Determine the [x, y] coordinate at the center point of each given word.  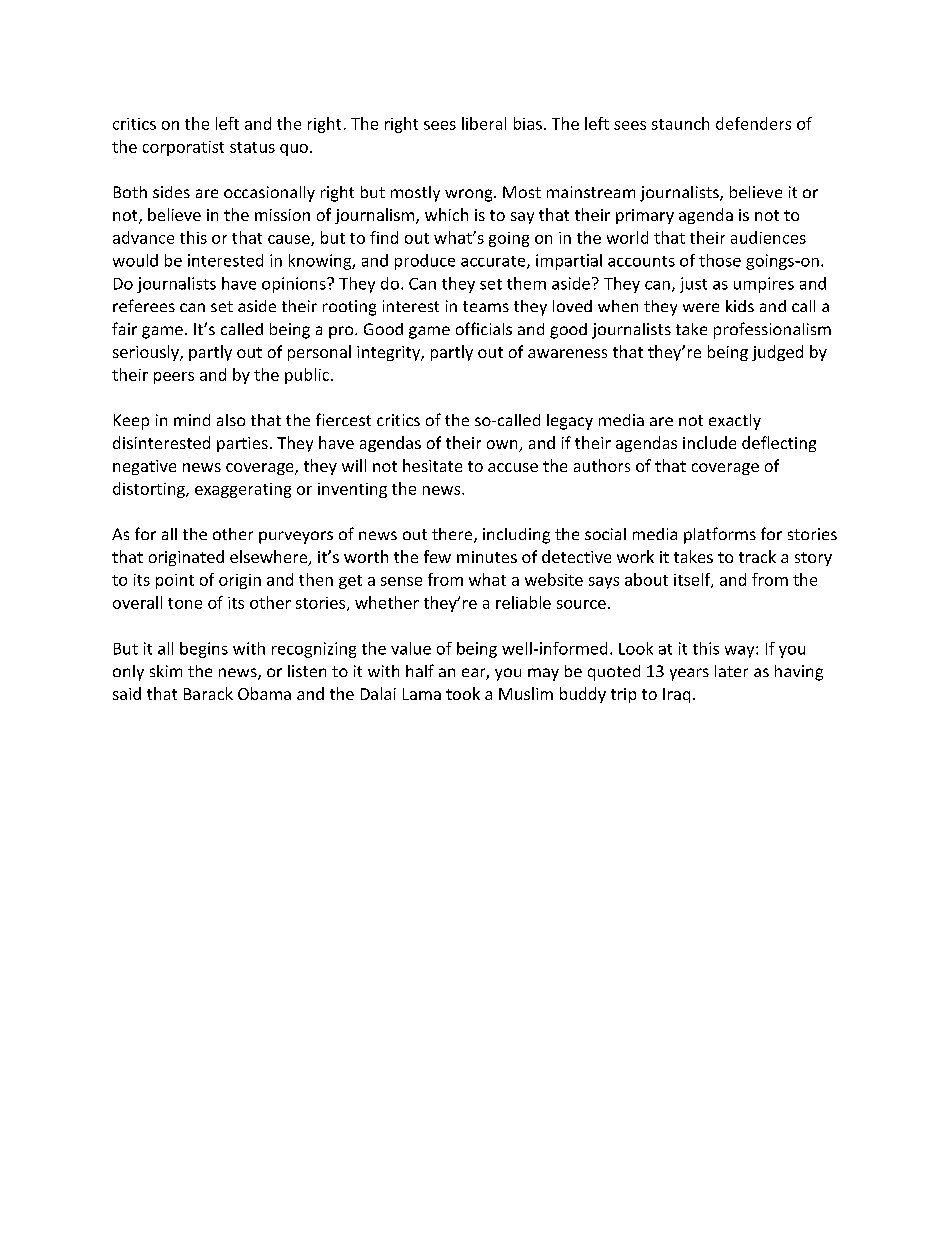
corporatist [183, 148]
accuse [513, 467]
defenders [753, 123]
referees [144, 305]
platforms [720, 535]
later [731, 671]
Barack [208, 693]
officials [484, 328]
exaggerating [243, 490]
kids [740, 306]
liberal [484, 123]
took [463, 693]
